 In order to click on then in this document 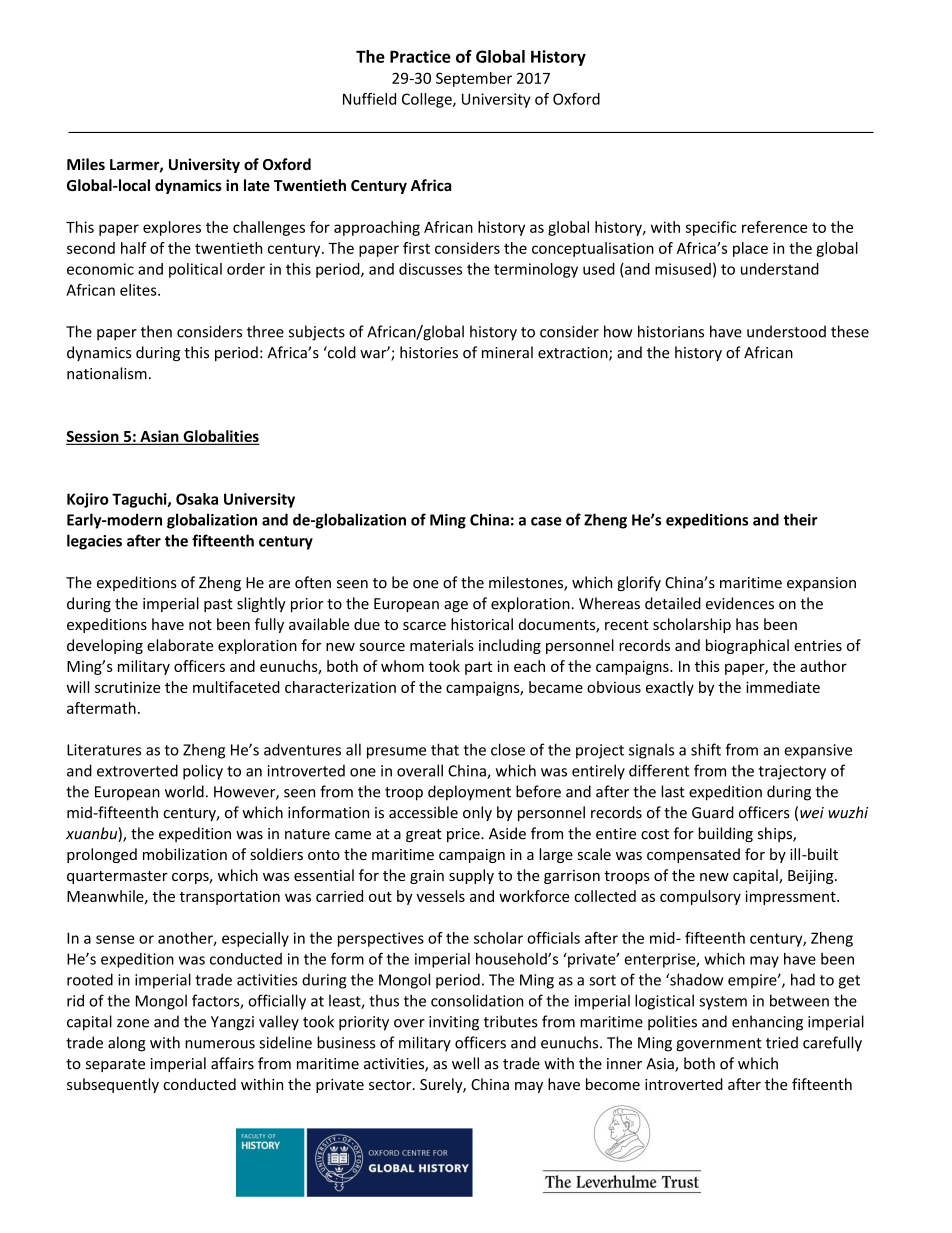, I will do `click(156, 331)`.
